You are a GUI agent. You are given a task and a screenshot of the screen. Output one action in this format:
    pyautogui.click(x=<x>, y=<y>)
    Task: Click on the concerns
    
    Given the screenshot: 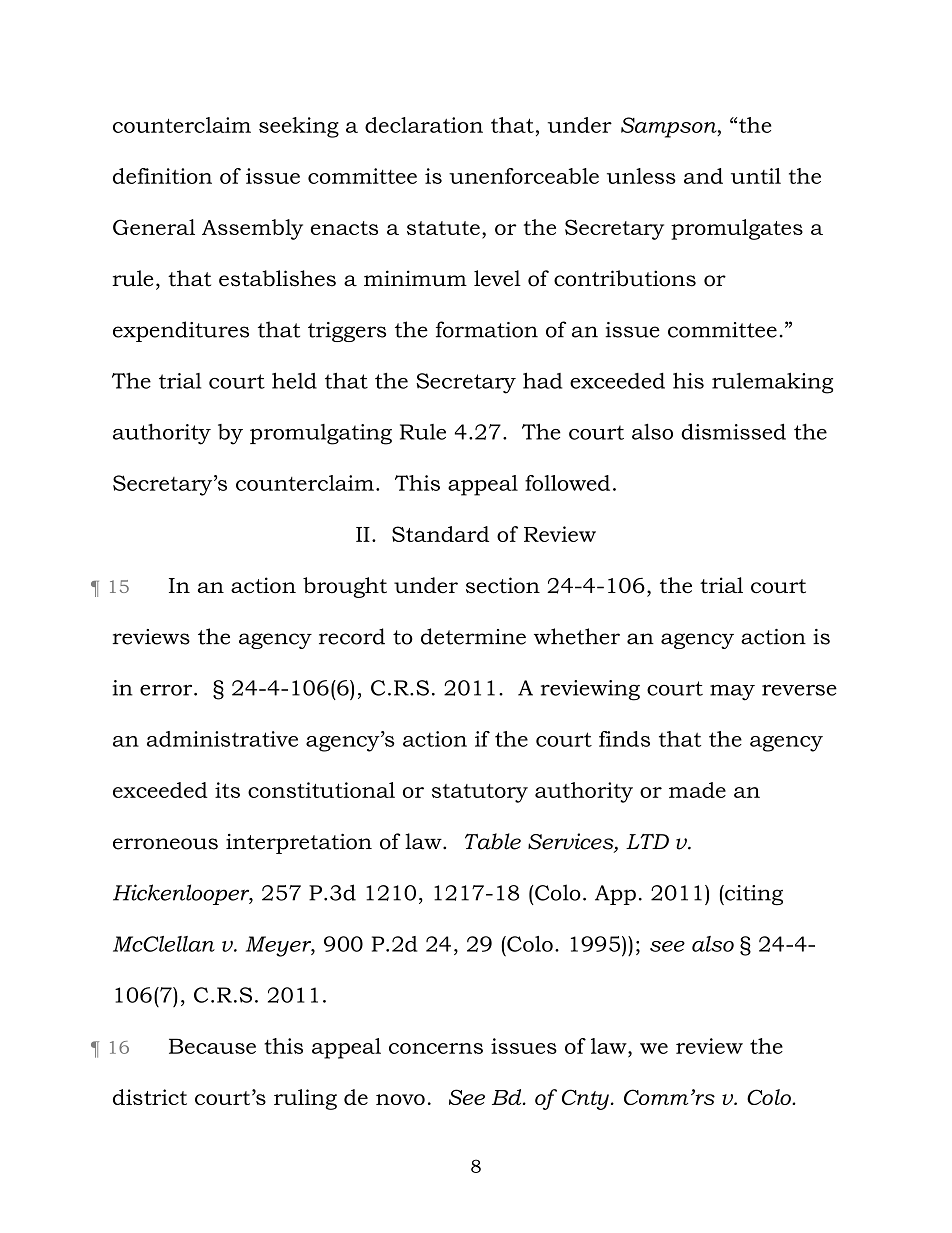 What is the action you would take?
    pyautogui.click(x=436, y=1048)
